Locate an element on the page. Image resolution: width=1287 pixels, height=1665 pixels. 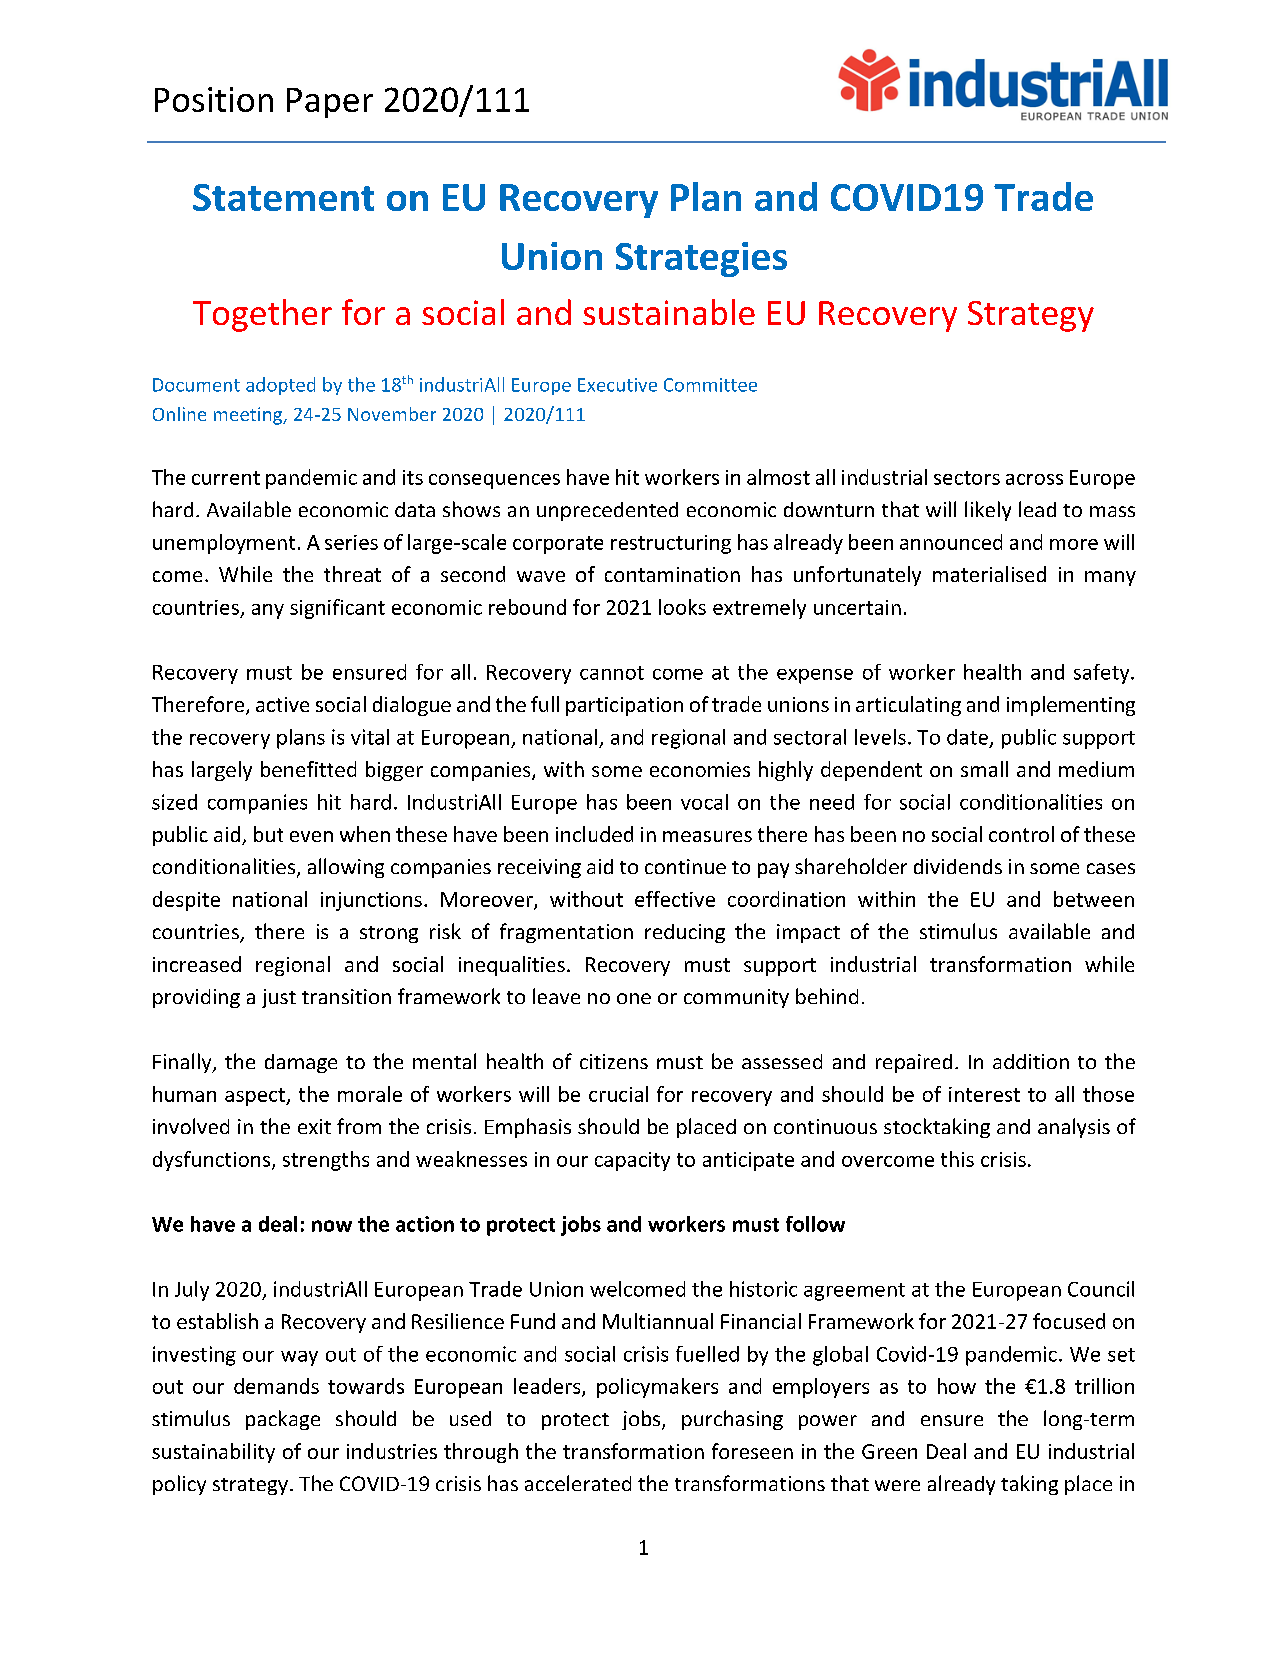
Green is located at coordinates (889, 1451).
